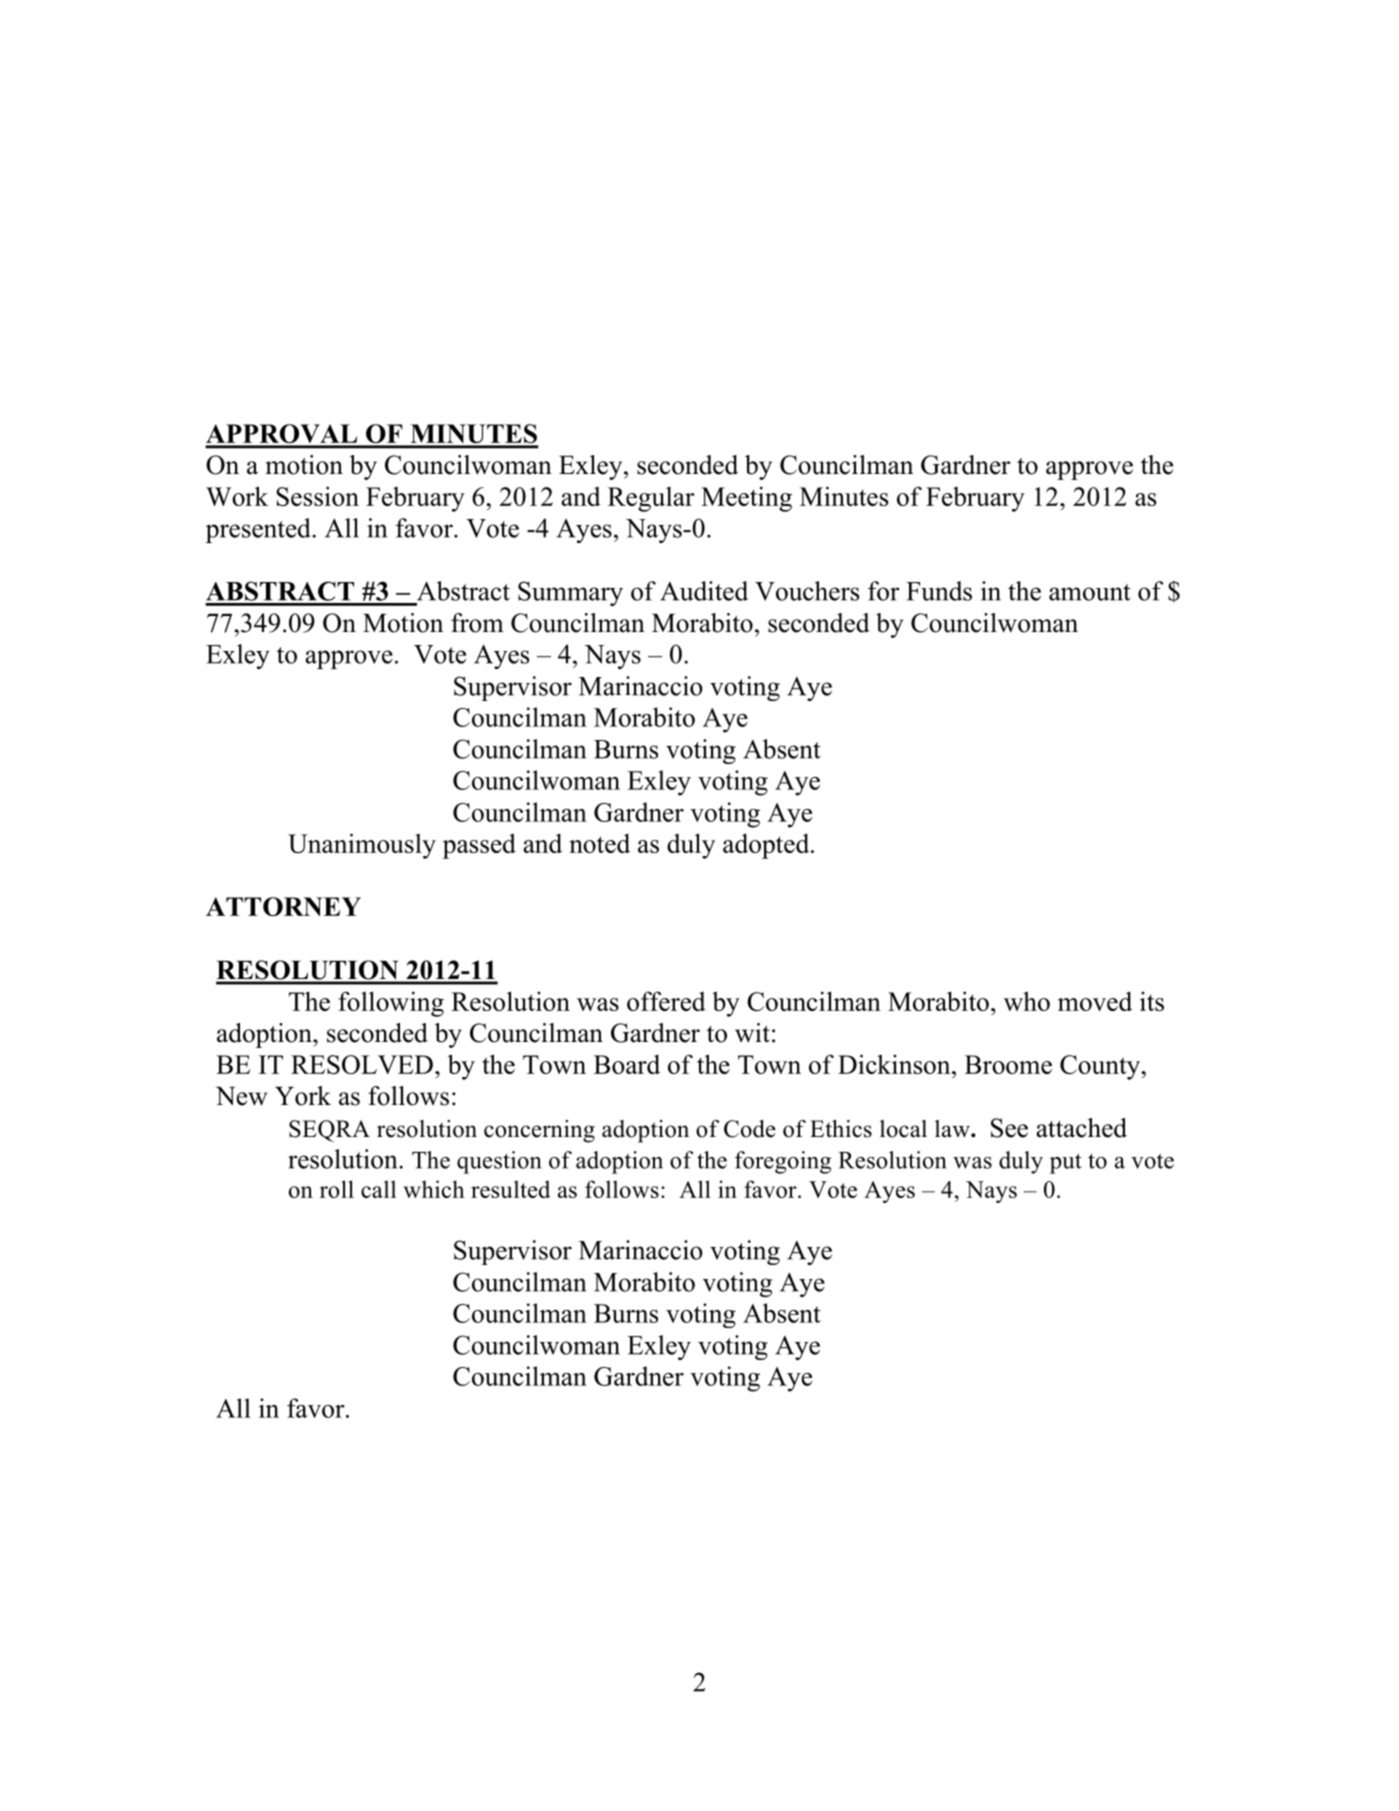  What do you see at coordinates (1090, 592) in the page?
I see `amount` at bounding box center [1090, 592].
